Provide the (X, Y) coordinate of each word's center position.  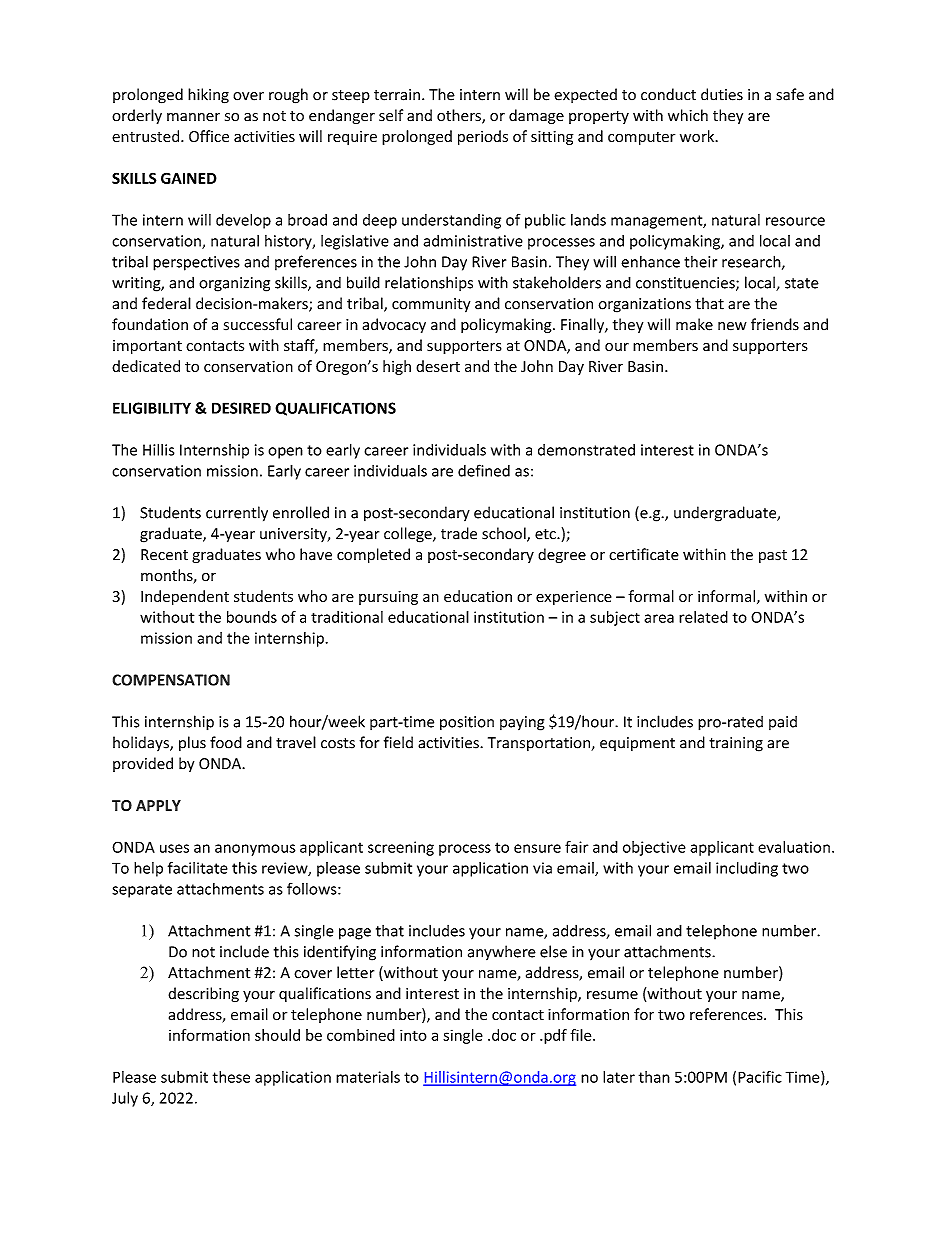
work (698, 136)
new (732, 326)
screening (401, 848)
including (747, 869)
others (460, 116)
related (703, 617)
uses (174, 848)
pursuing (388, 598)
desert (438, 366)
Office (209, 136)
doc (504, 1035)
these (231, 1077)
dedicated (146, 366)
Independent (185, 597)
